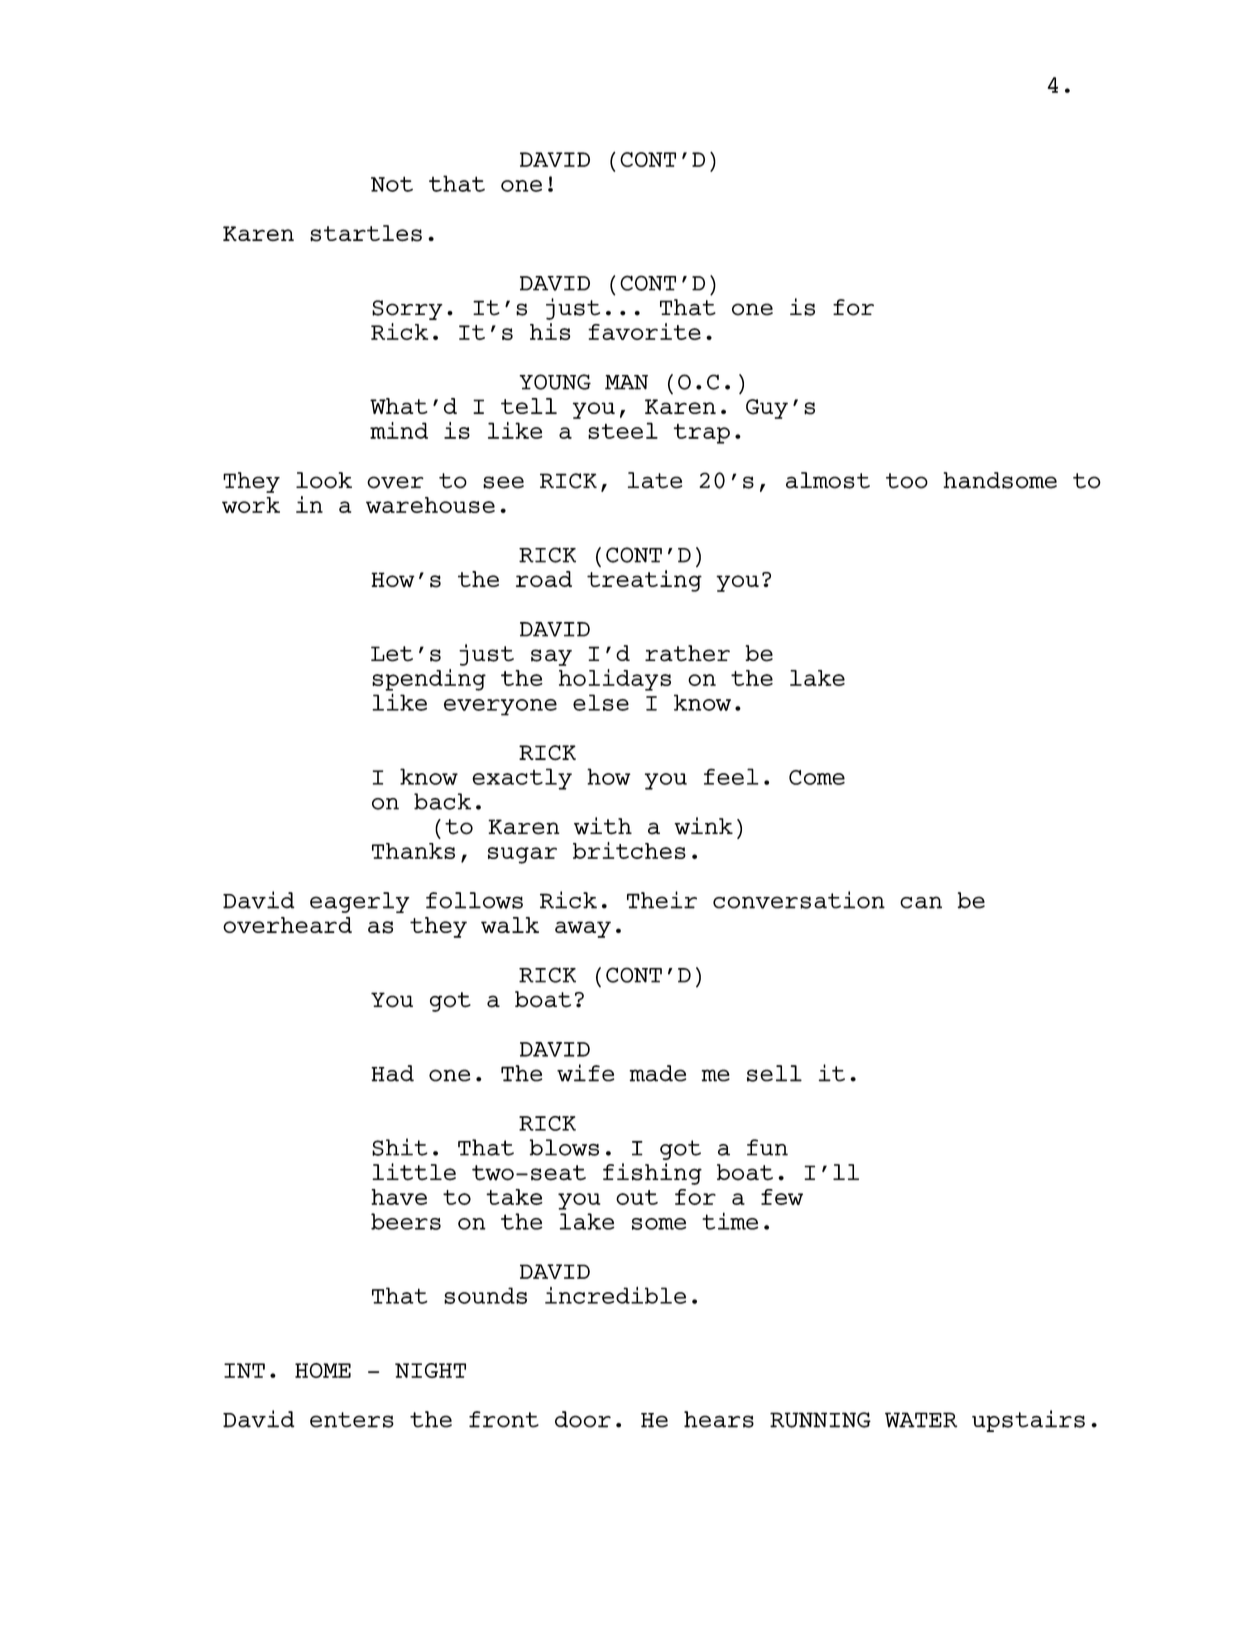 This screenshot has width=1260, height=1631. Describe the element at coordinates (603, 826) in the screenshot. I see `with` at that location.
